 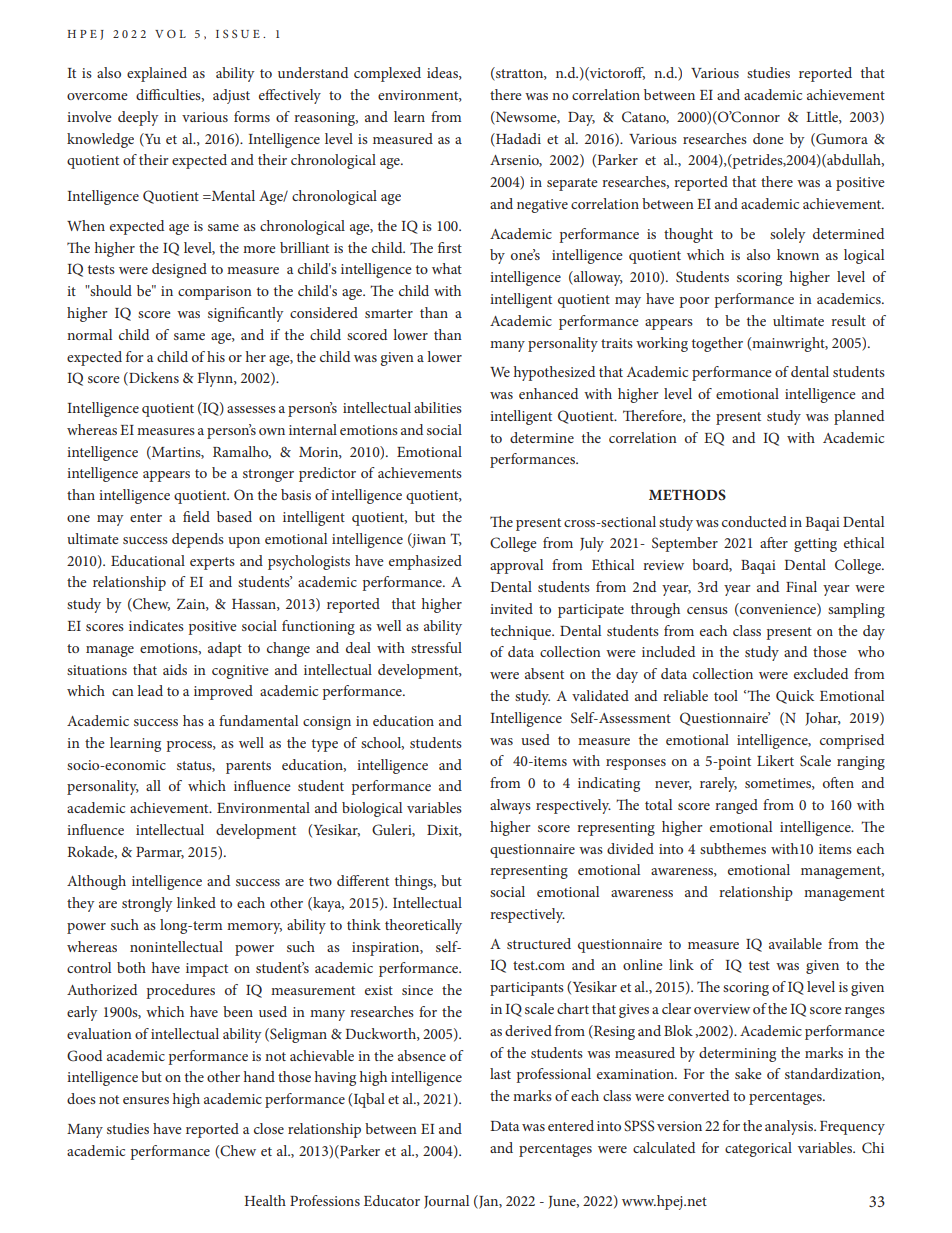 What do you see at coordinates (768, 138) in the document?
I see `done` at bounding box center [768, 138].
